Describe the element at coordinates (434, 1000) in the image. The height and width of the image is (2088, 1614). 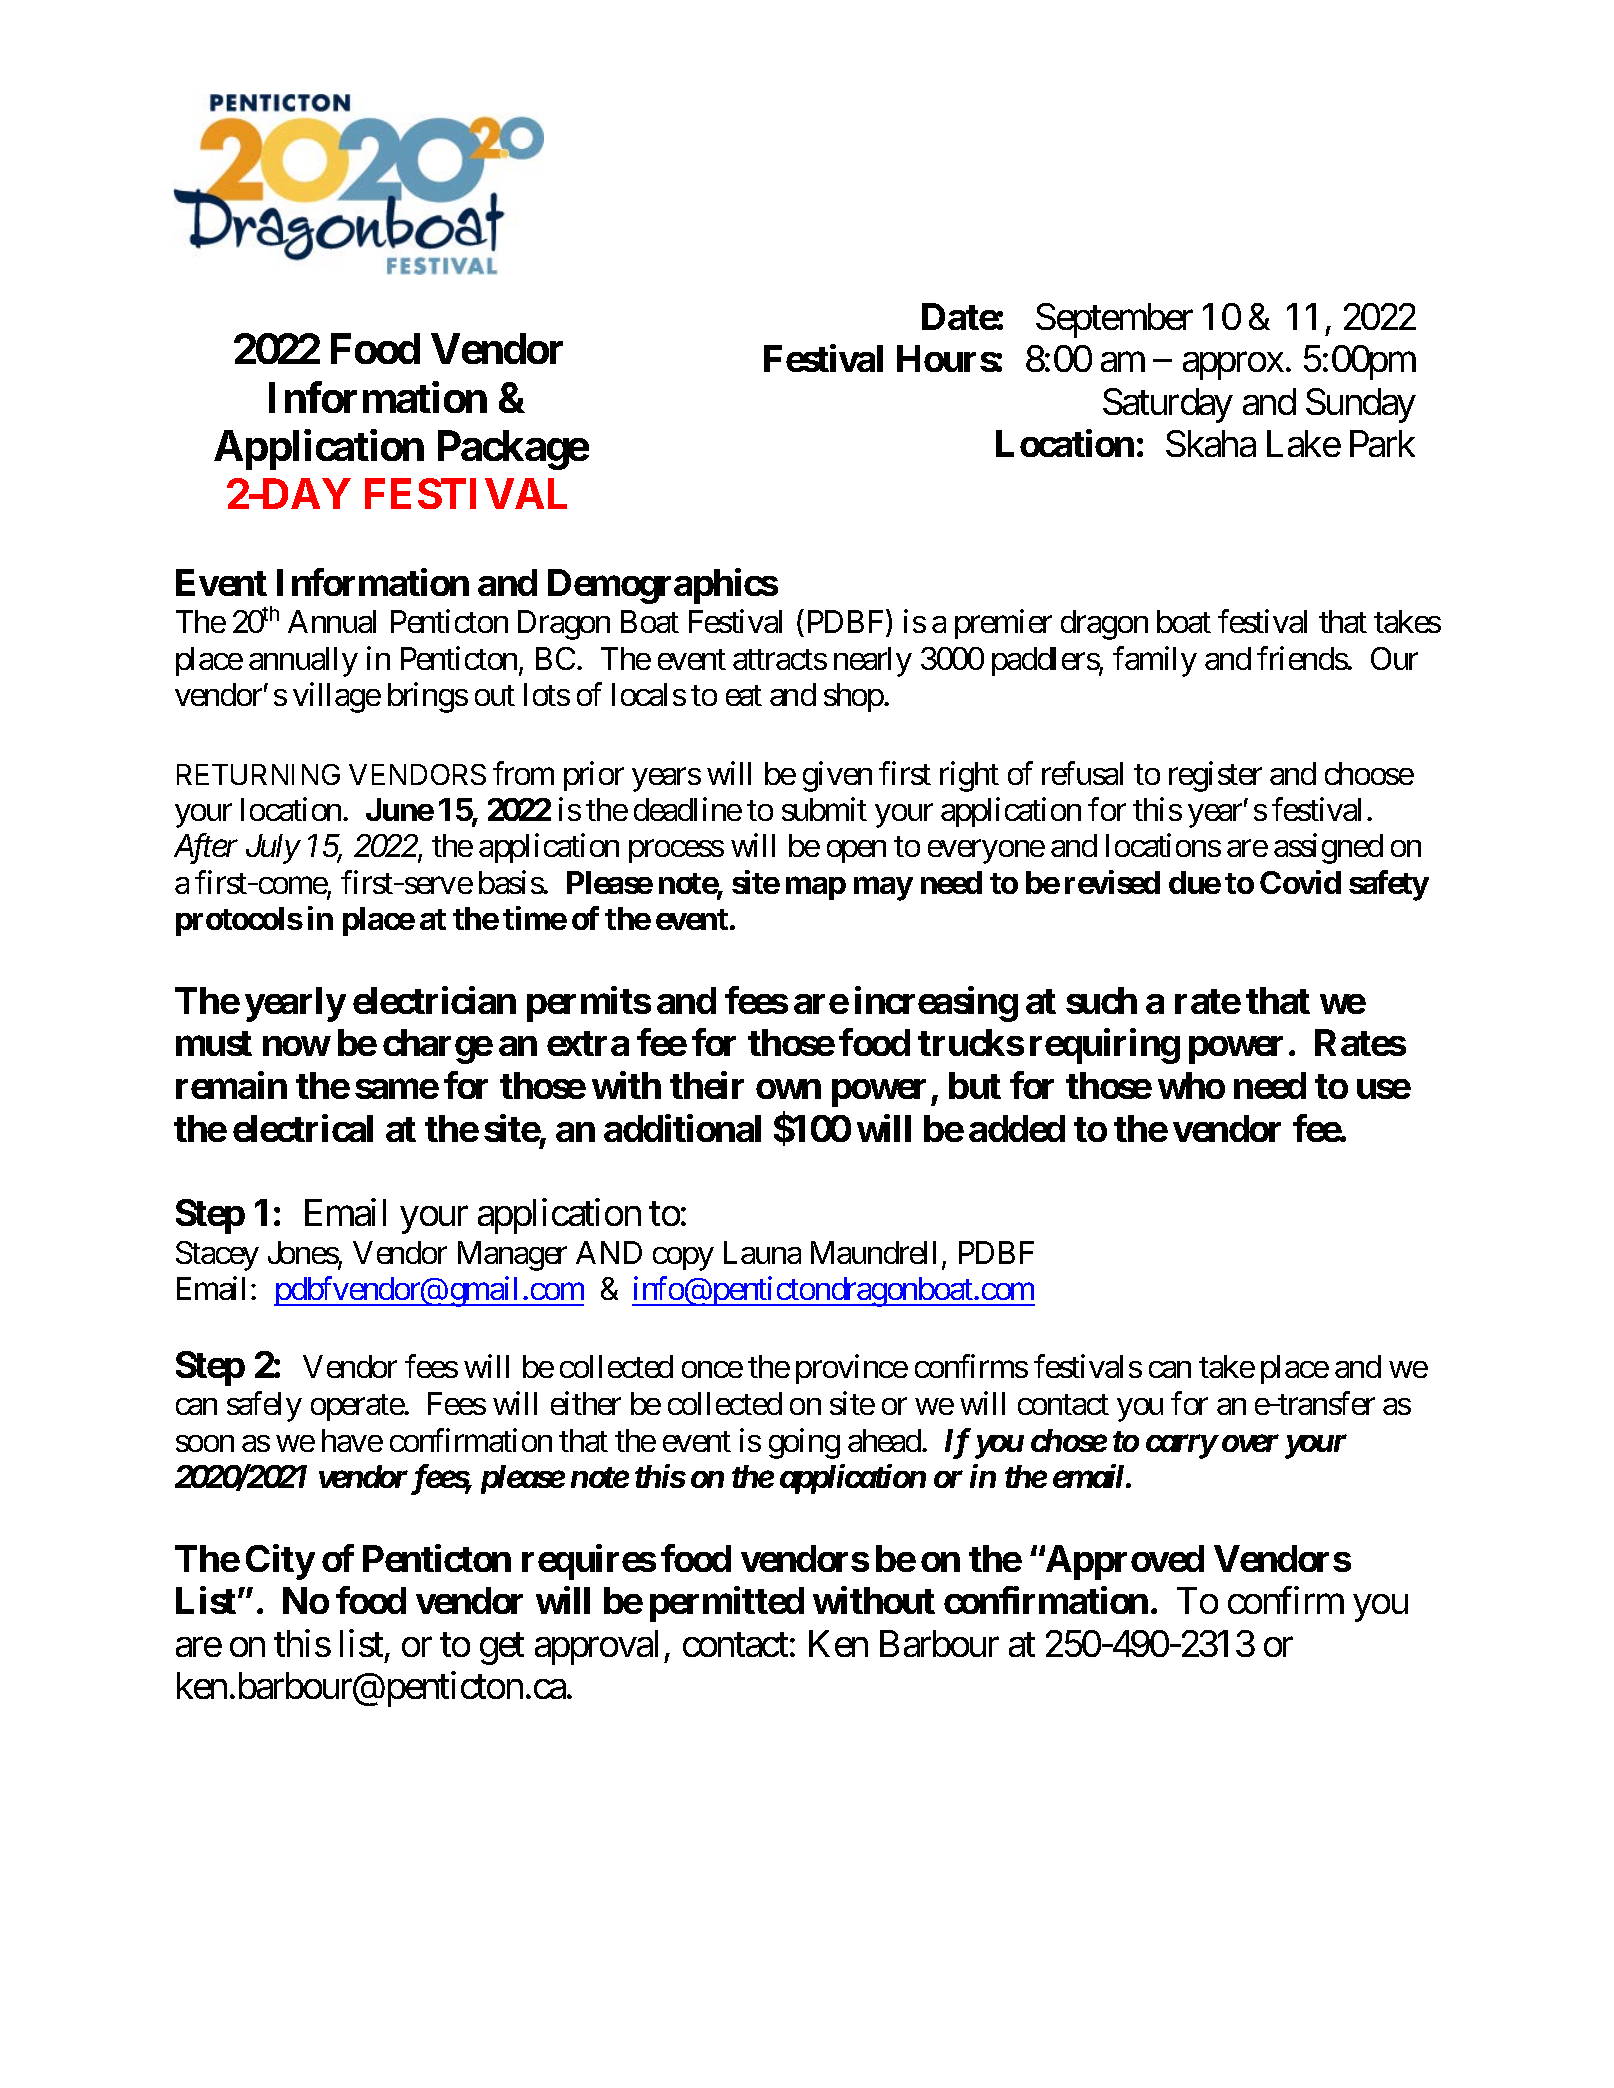
I see `electrician` at that location.
